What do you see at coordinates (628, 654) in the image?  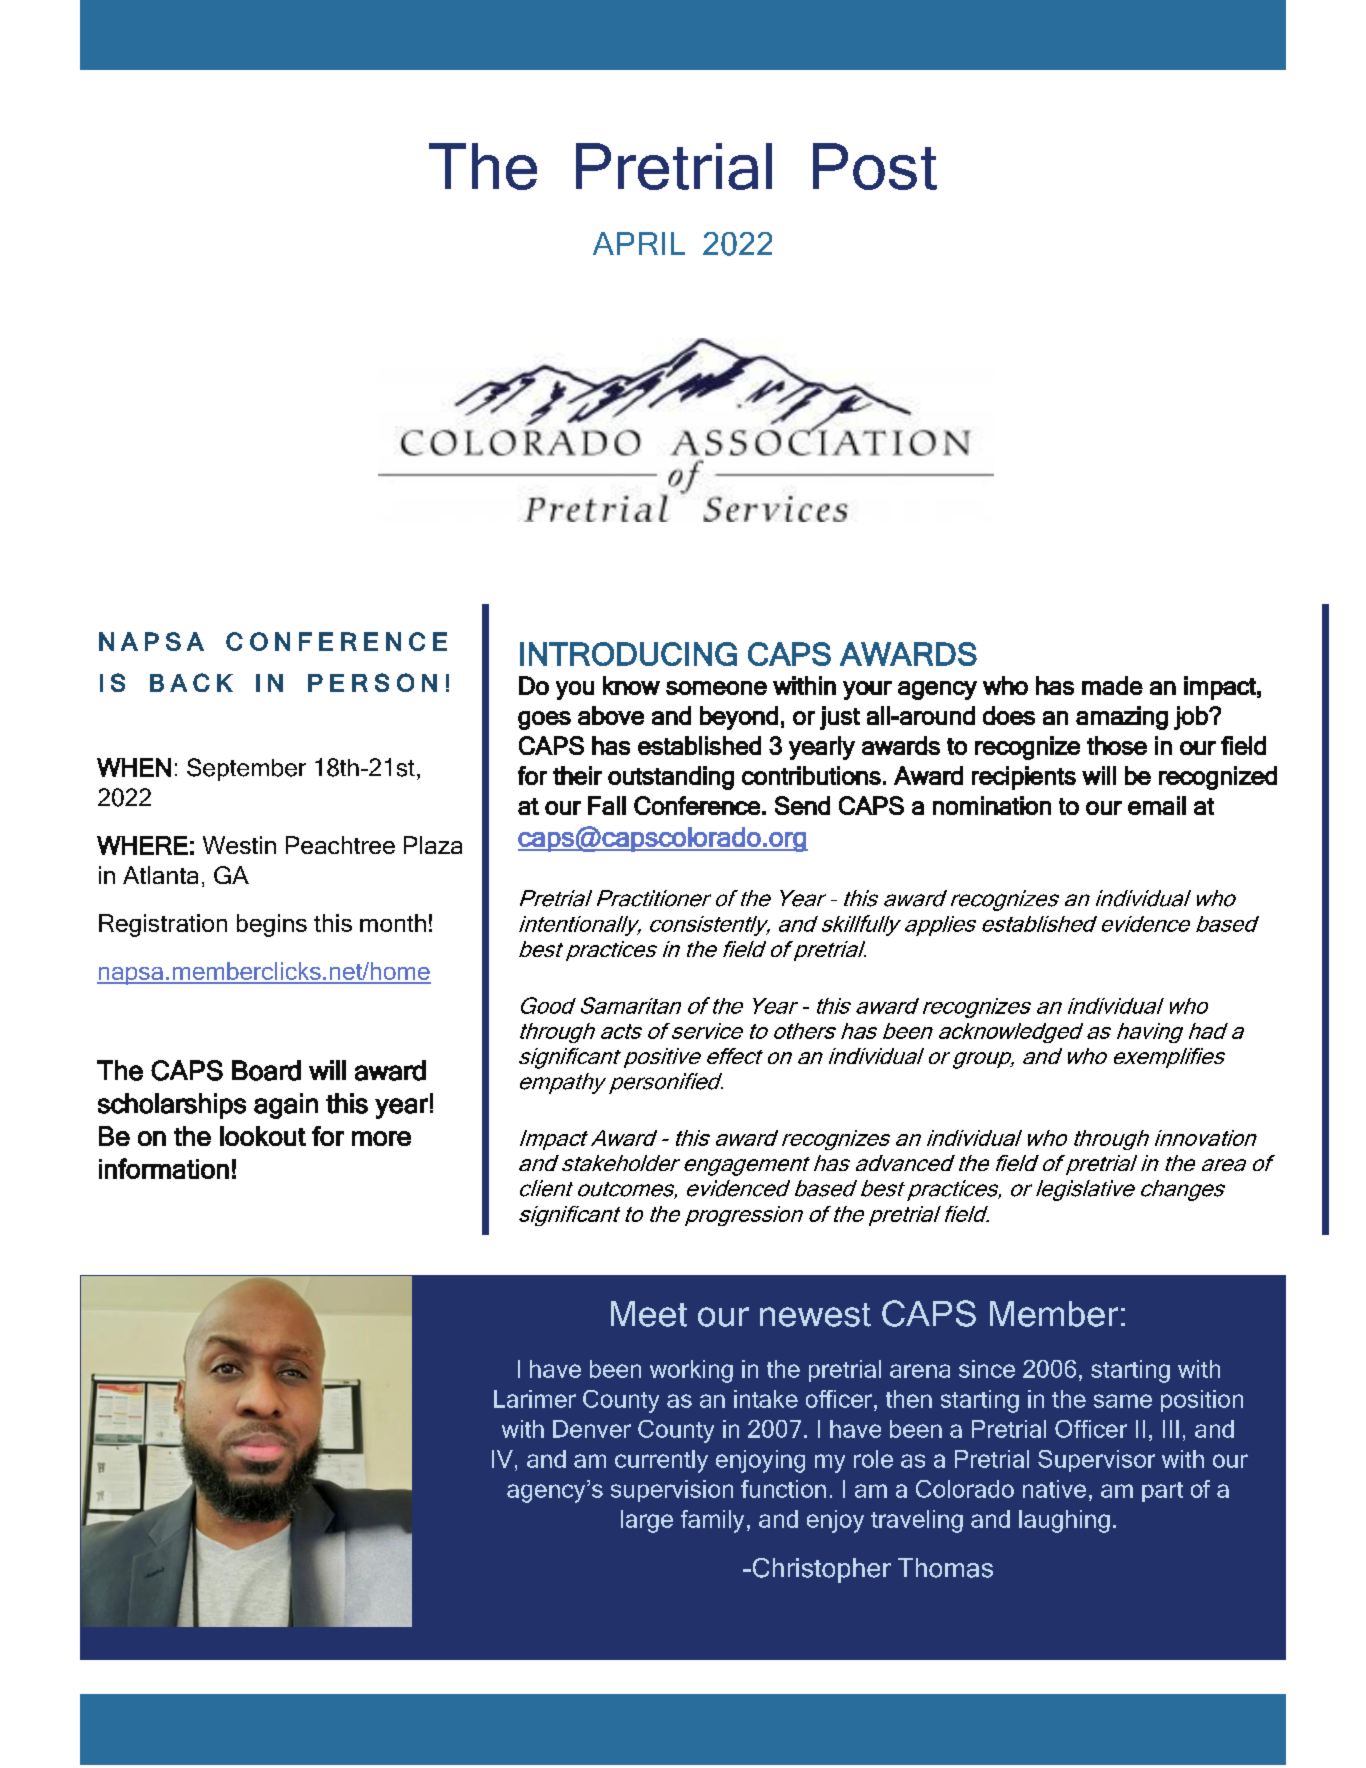 I see `INTRODUCING` at bounding box center [628, 654].
